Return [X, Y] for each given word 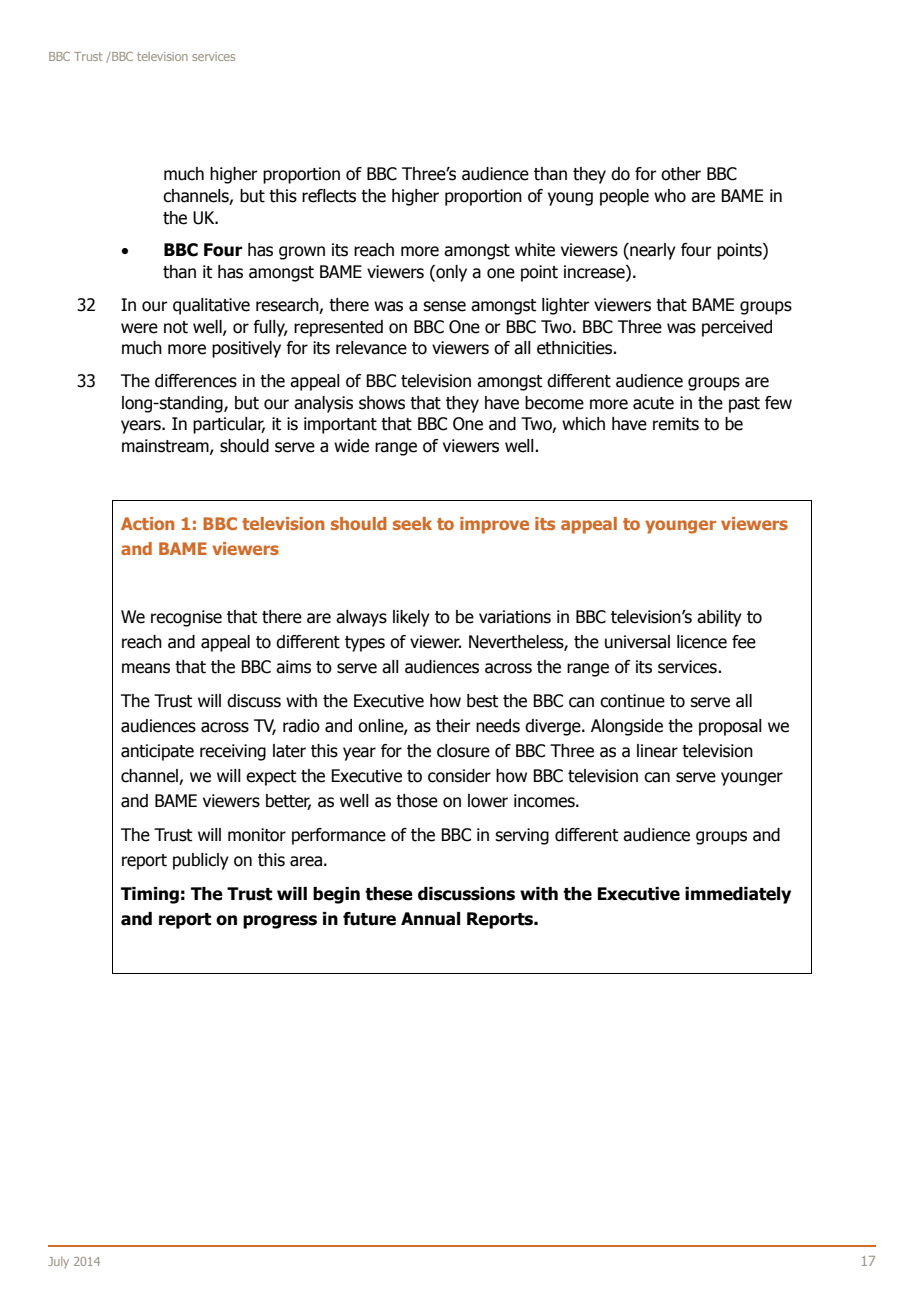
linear [657, 751]
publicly [201, 861]
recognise [186, 618]
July [58, 1262]
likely [411, 618]
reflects [329, 196]
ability [719, 618]
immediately [738, 895]
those [417, 801]
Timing [150, 895]
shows [382, 403]
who [670, 196]
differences [196, 381]
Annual [430, 919]
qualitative [211, 306]
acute [653, 403]
